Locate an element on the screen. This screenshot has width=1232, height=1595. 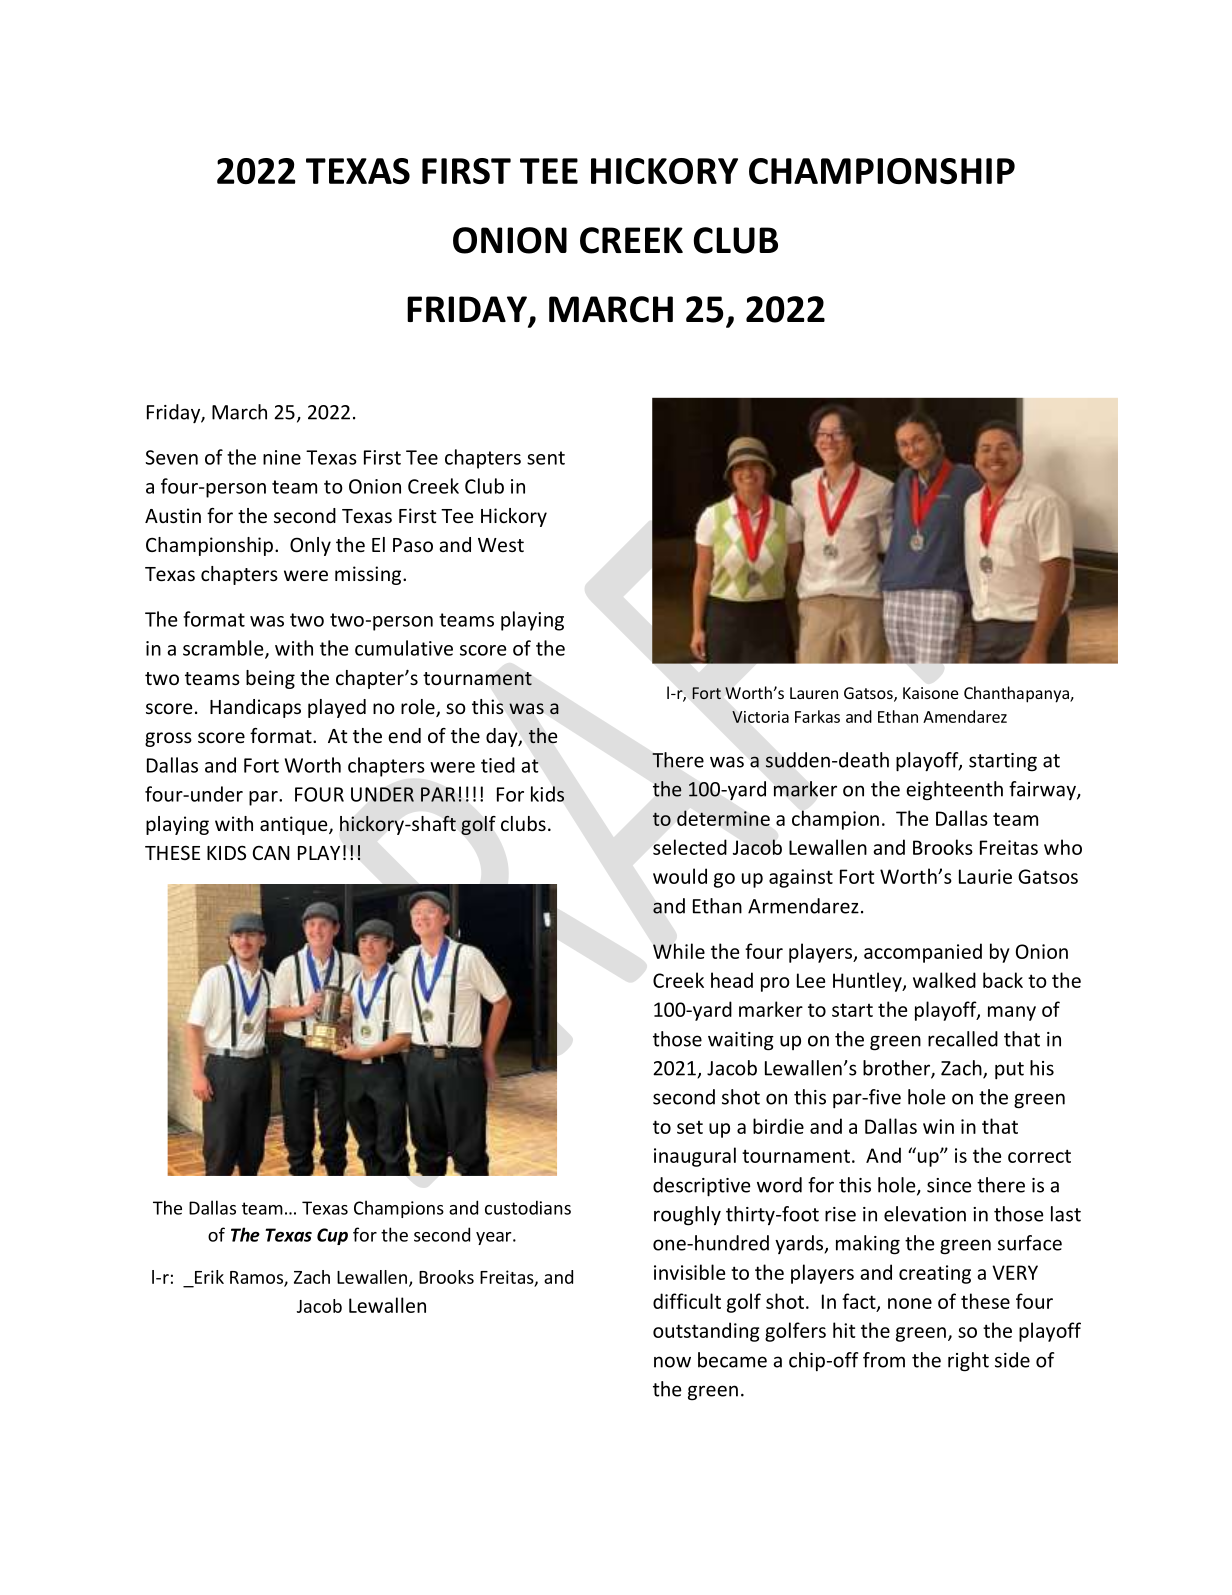
Lauren is located at coordinates (814, 693).
